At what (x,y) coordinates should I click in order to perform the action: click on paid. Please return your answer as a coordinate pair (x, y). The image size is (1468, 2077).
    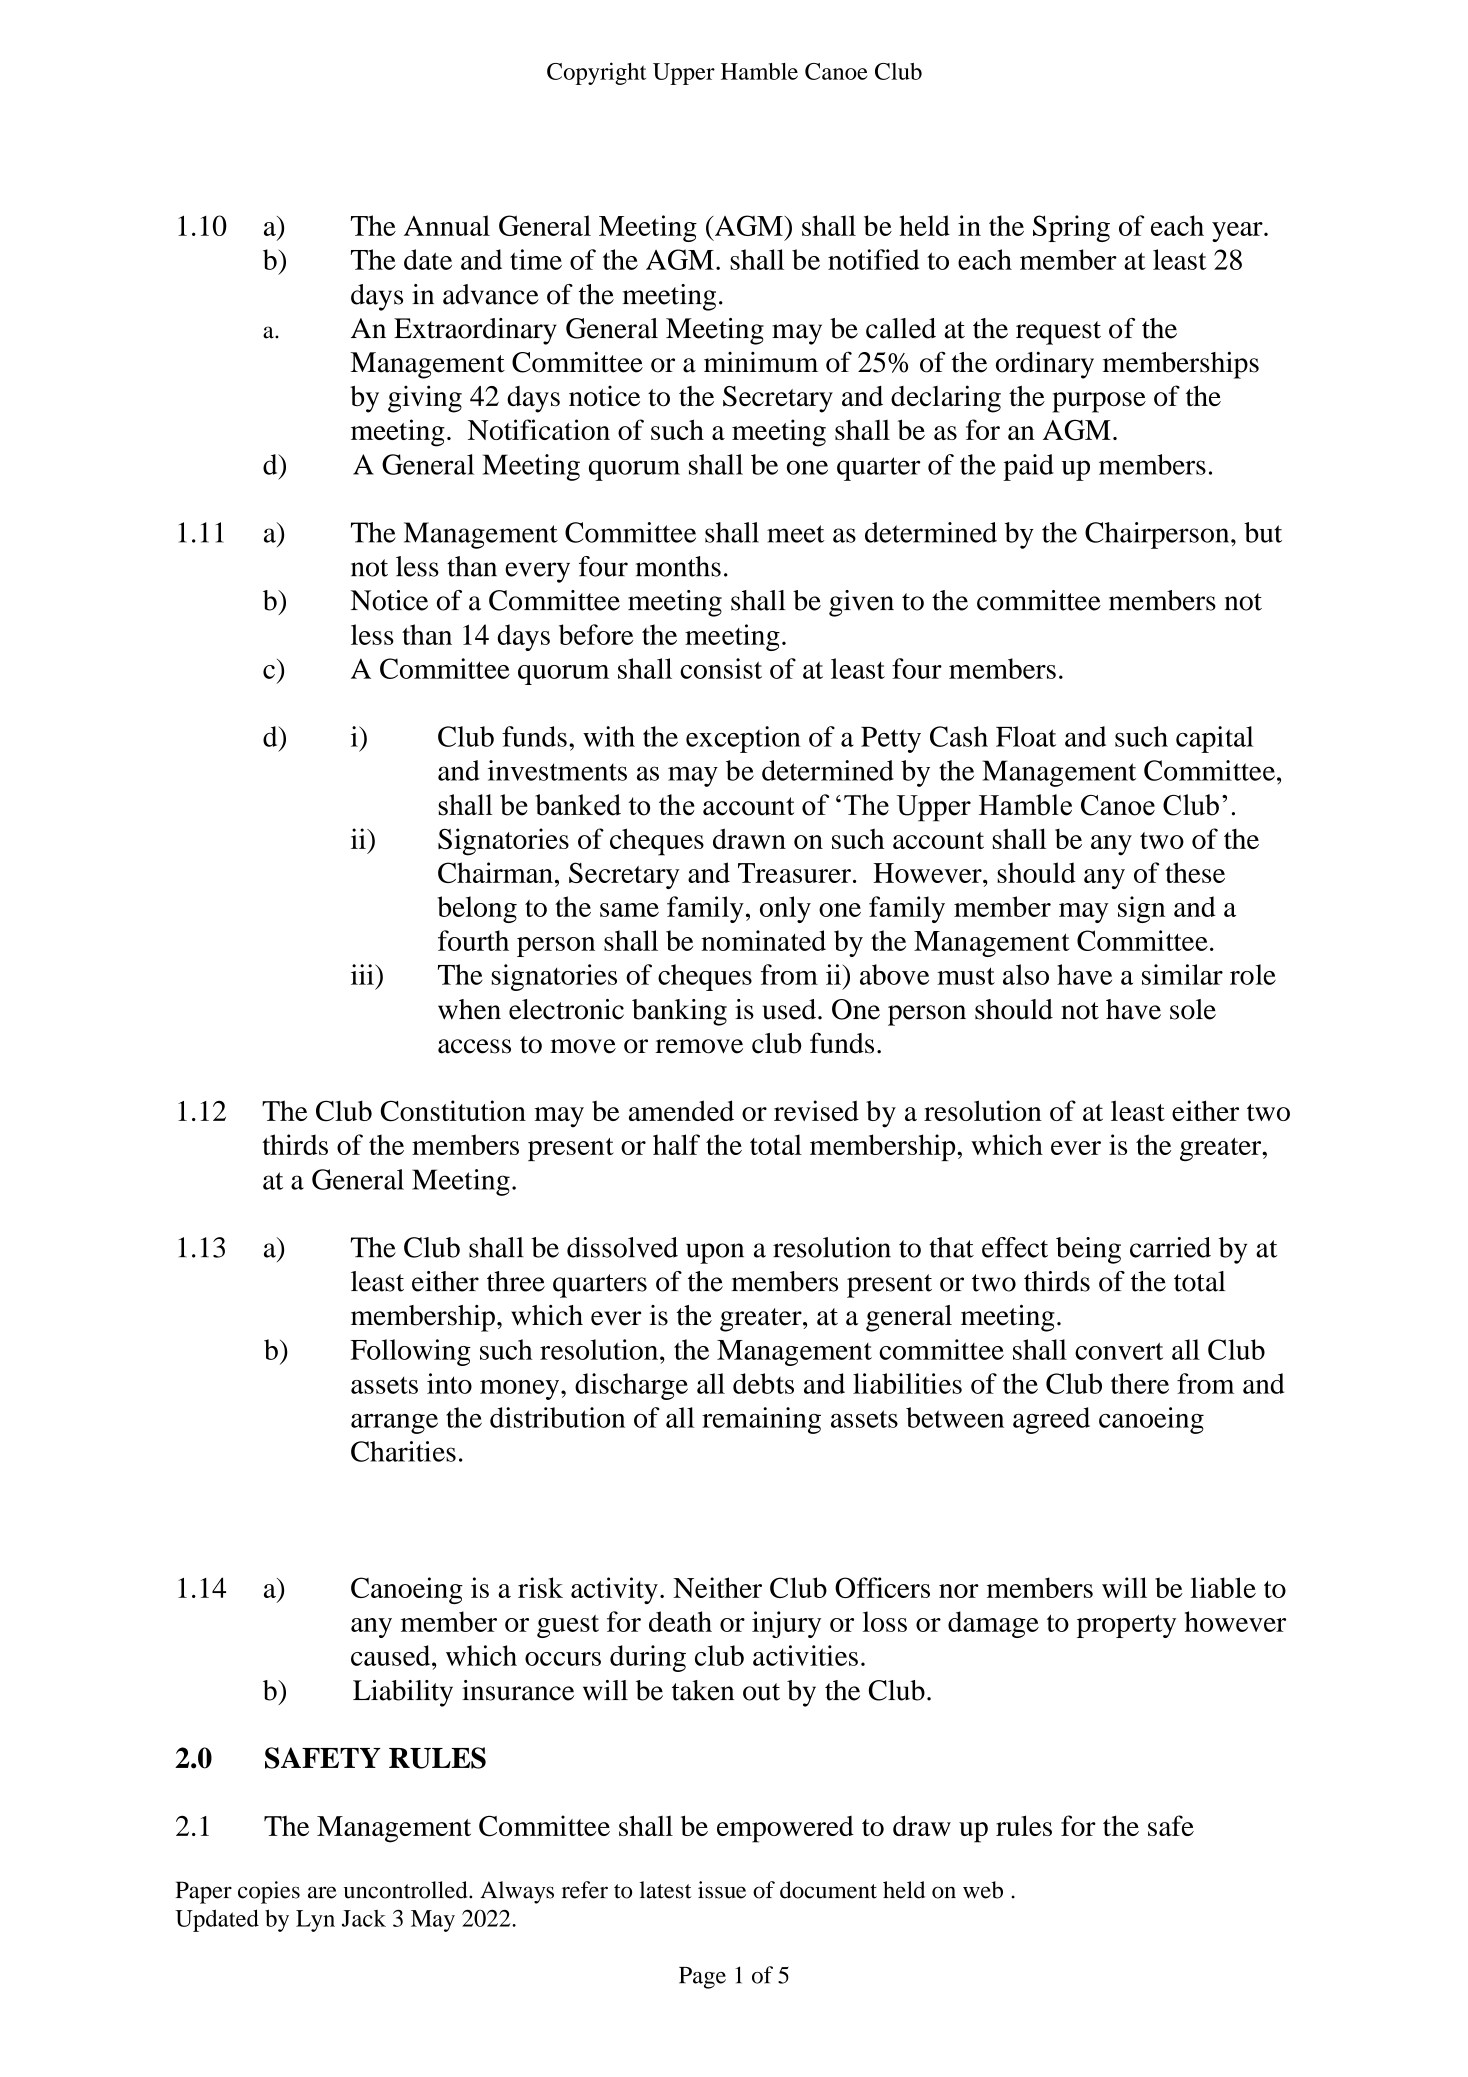
    Looking at the image, I should click on (1028, 467).
